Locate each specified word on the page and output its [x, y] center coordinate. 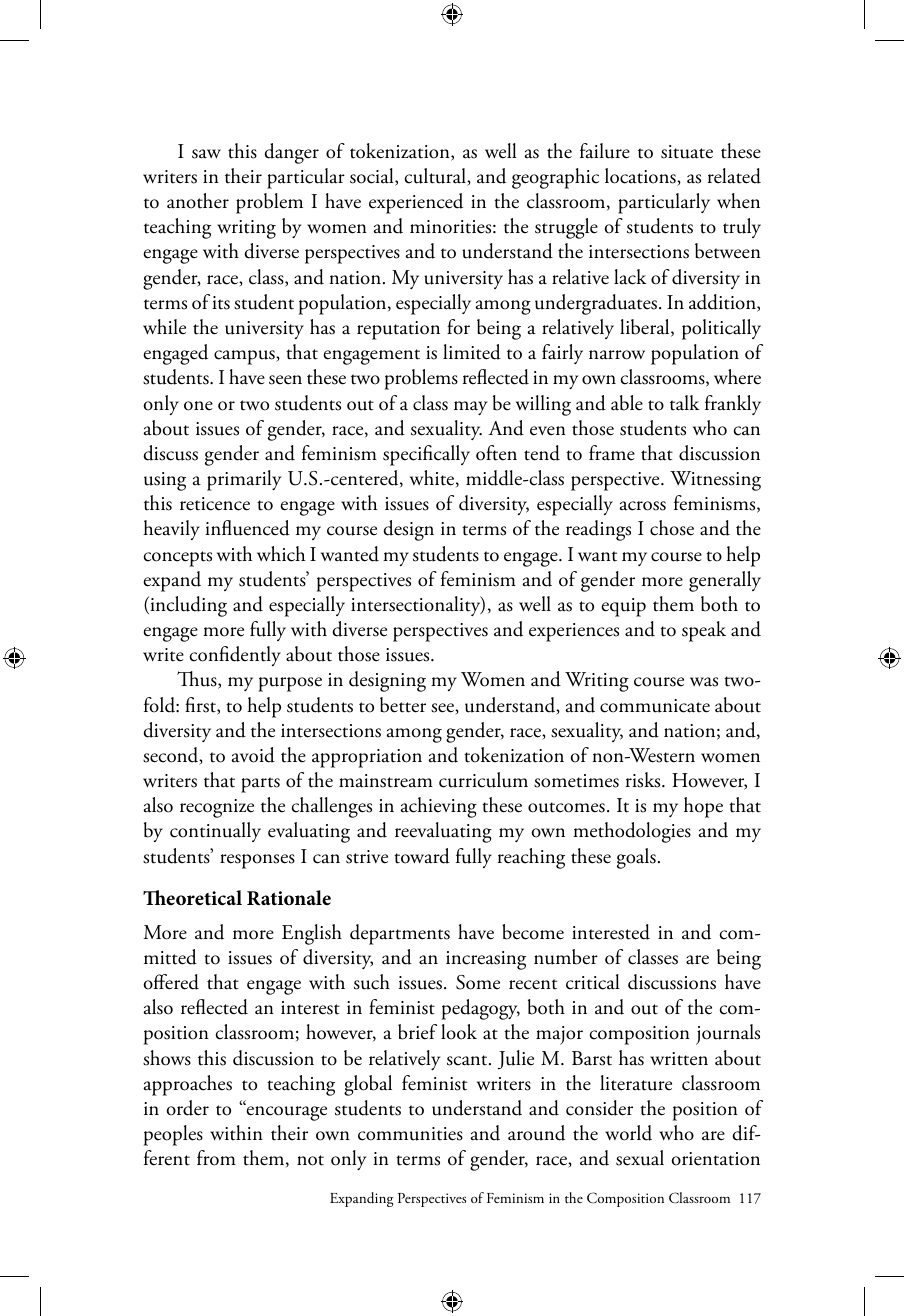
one [198, 406]
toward [422, 856]
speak [704, 631]
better [403, 705]
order [188, 1108]
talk [684, 403]
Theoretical [192, 898]
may [470, 408]
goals [636, 858]
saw [206, 154]
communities [410, 1134]
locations [641, 177]
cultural [436, 177]
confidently [235, 656]
